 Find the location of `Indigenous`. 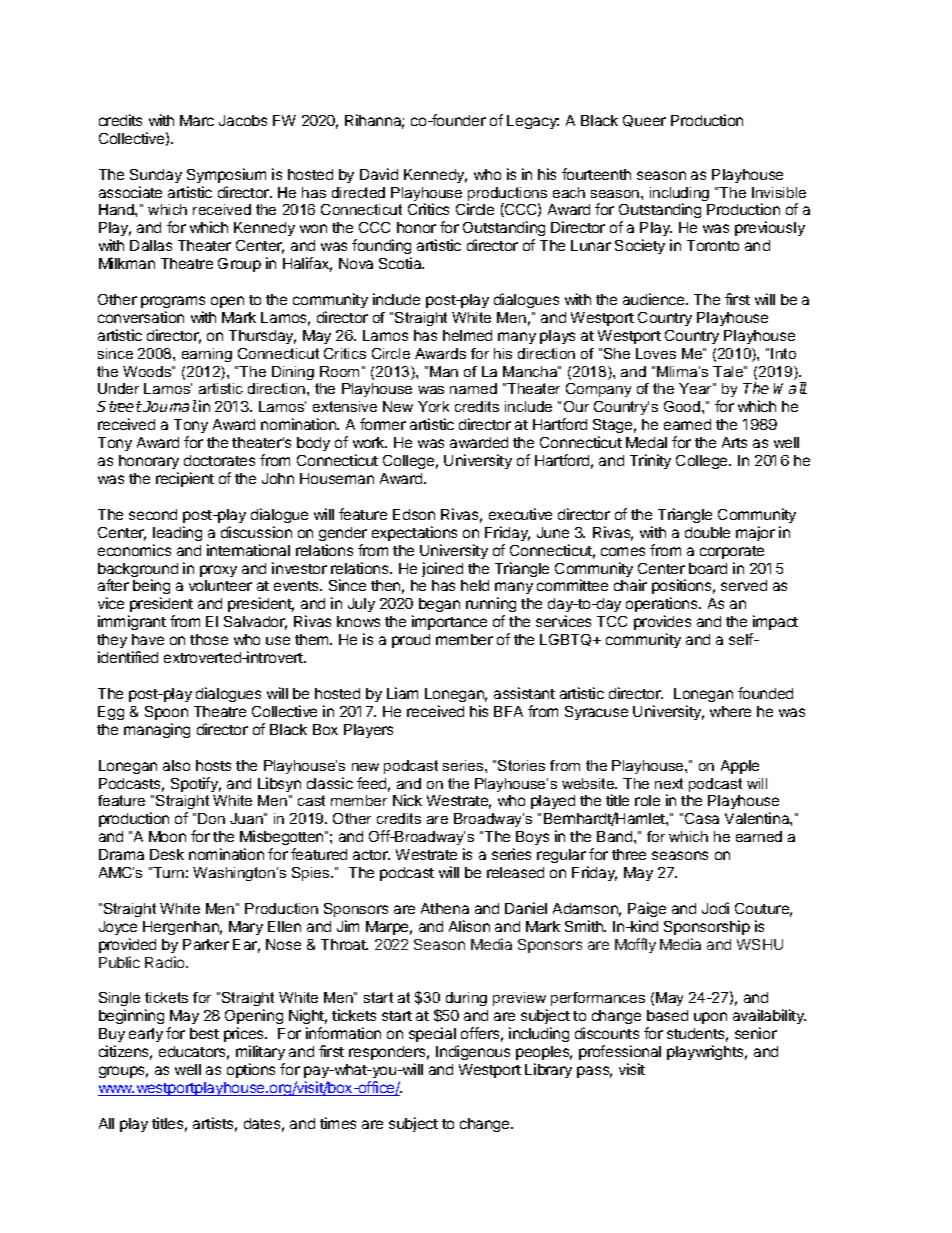

Indigenous is located at coordinates (473, 1052).
